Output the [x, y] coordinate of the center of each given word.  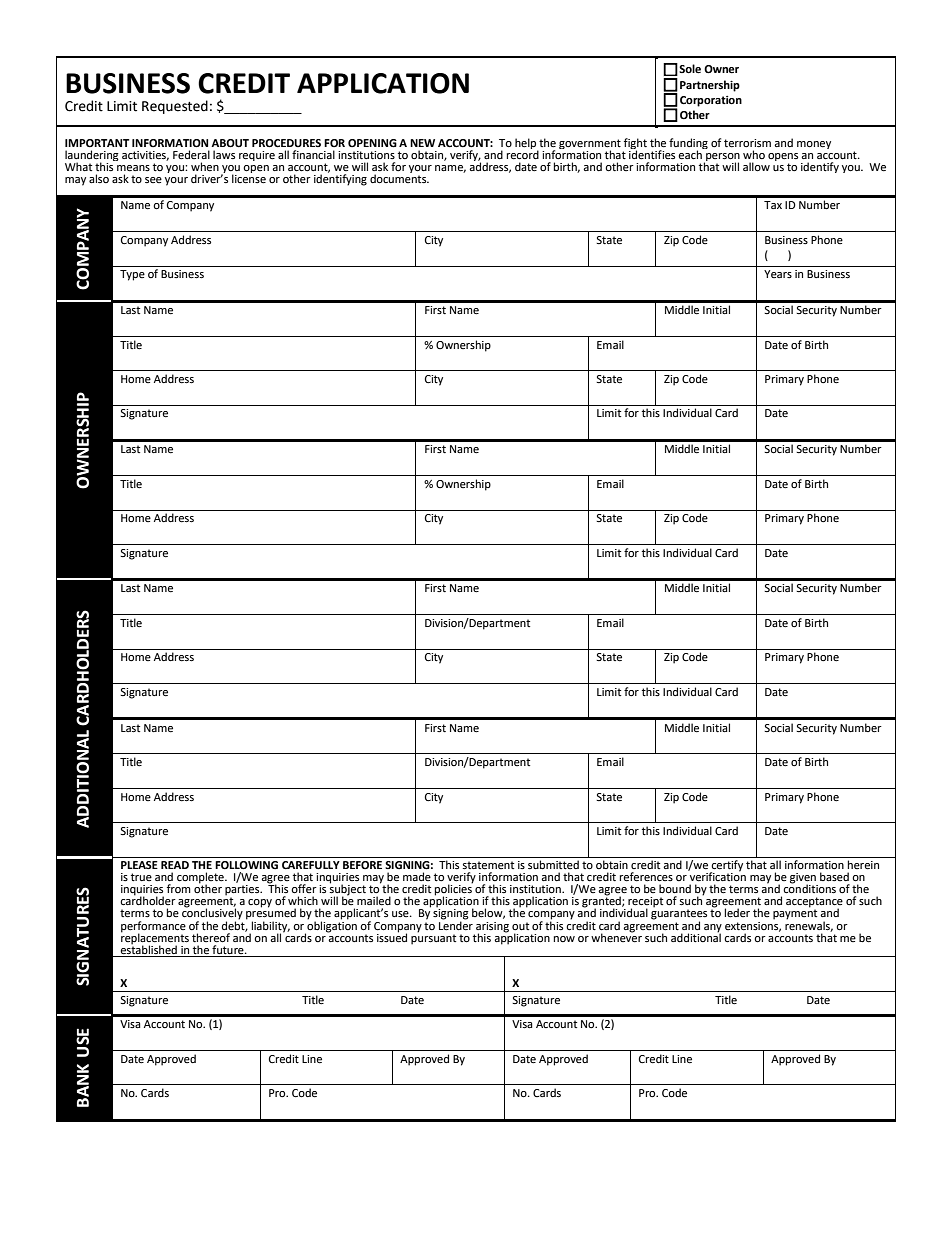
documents [399, 178]
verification [717, 876]
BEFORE [362, 865]
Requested [175, 107]
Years [778, 274]
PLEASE [139, 865]
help [526, 145]
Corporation [711, 101]
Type [132, 275]
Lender [456, 925]
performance [153, 927]
